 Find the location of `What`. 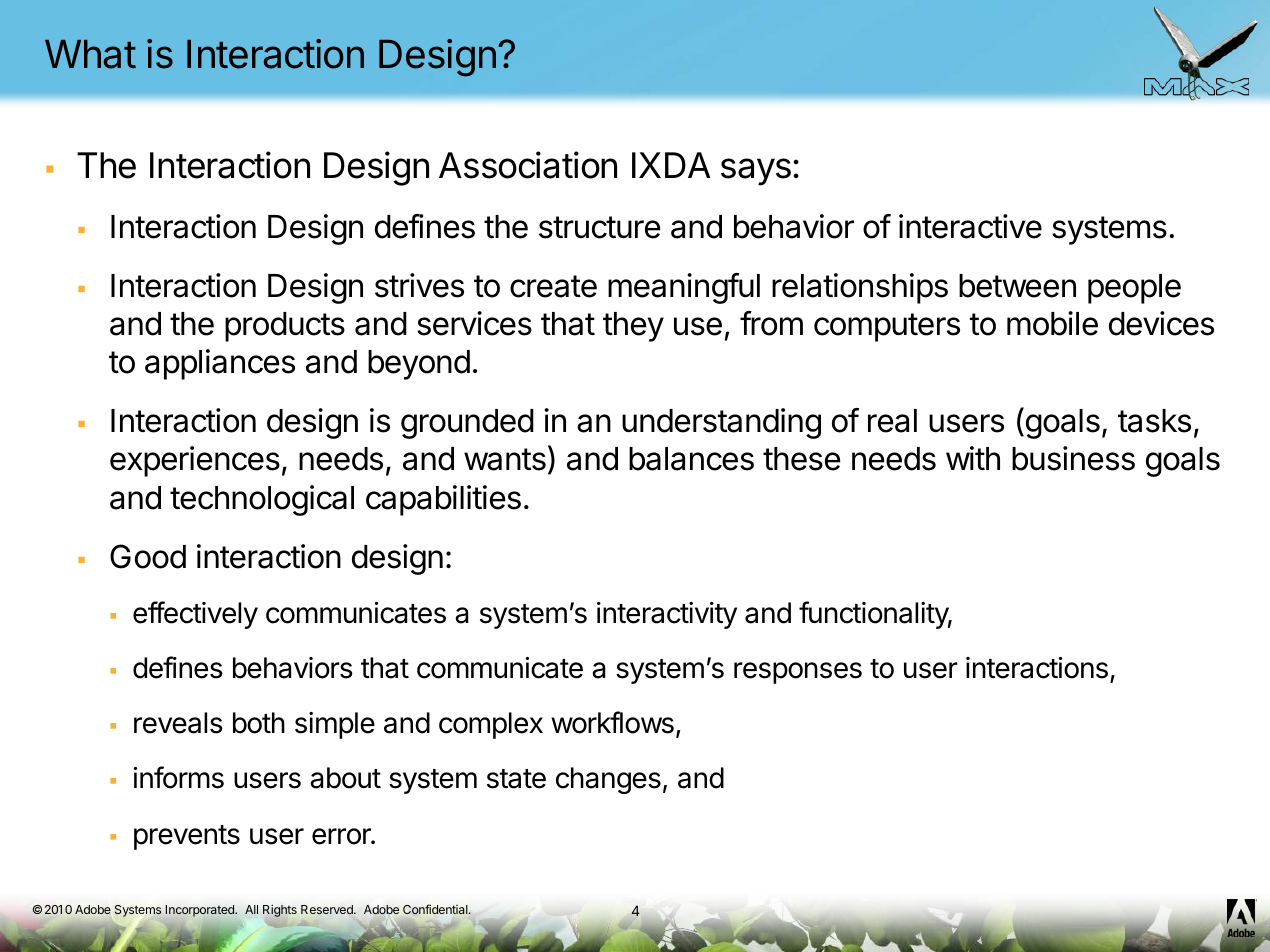

What is located at coordinates (90, 54).
